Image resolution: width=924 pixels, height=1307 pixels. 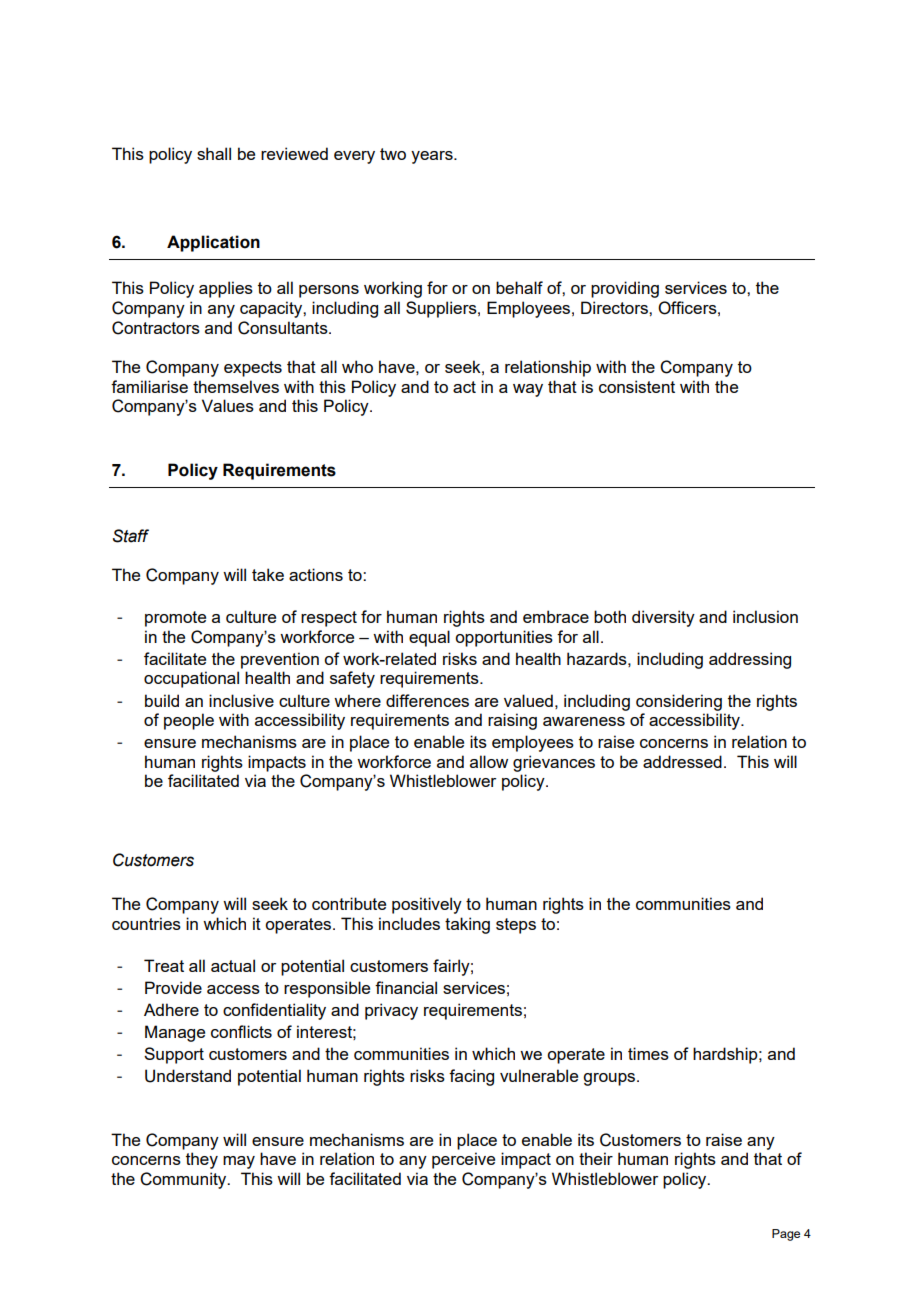 I want to click on perceive, so click(x=463, y=1160).
